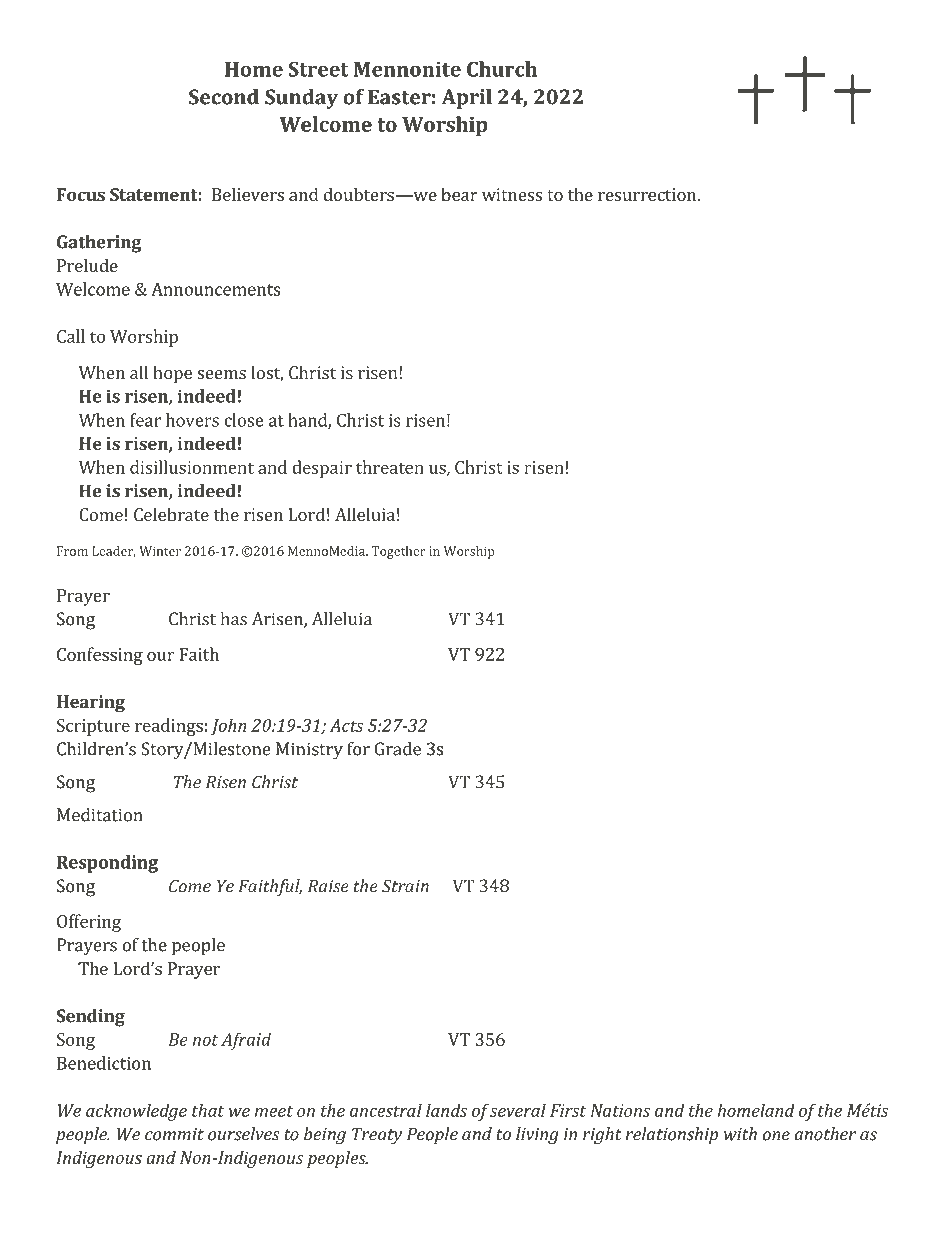 The image size is (952, 1233). Describe the element at coordinates (405, 886) in the document. I see `Strain` at that location.
